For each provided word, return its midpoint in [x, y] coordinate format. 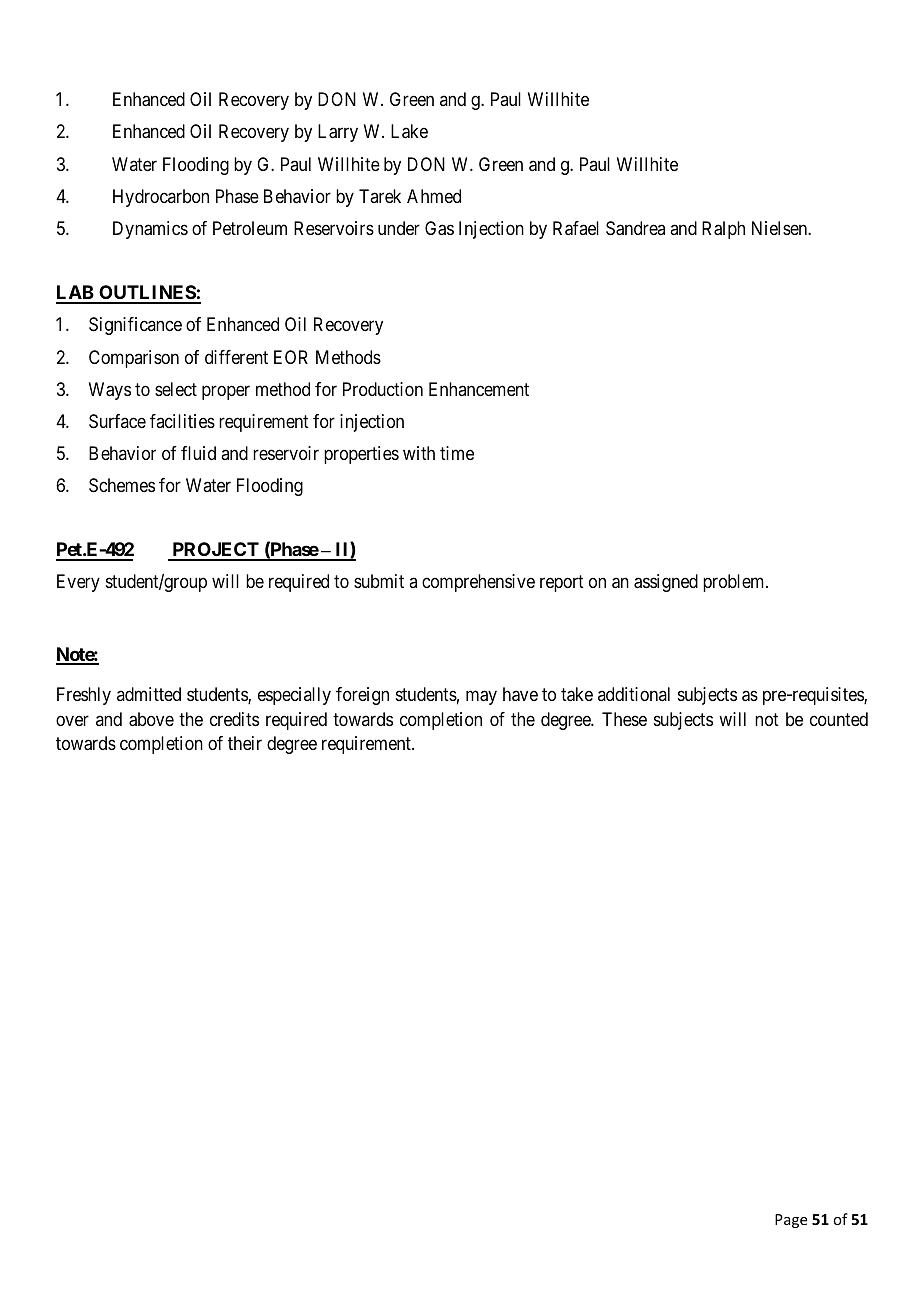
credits [234, 719]
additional [634, 694]
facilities [182, 421]
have [520, 694]
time [457, 453]
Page [791, 1221]
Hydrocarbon [161, 198]
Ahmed [434, 196]
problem [735, 583]
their [245, 743]
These [624, 719]
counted [839, 719]
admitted [149, 694]
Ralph [723, 230]
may [481, 697]
